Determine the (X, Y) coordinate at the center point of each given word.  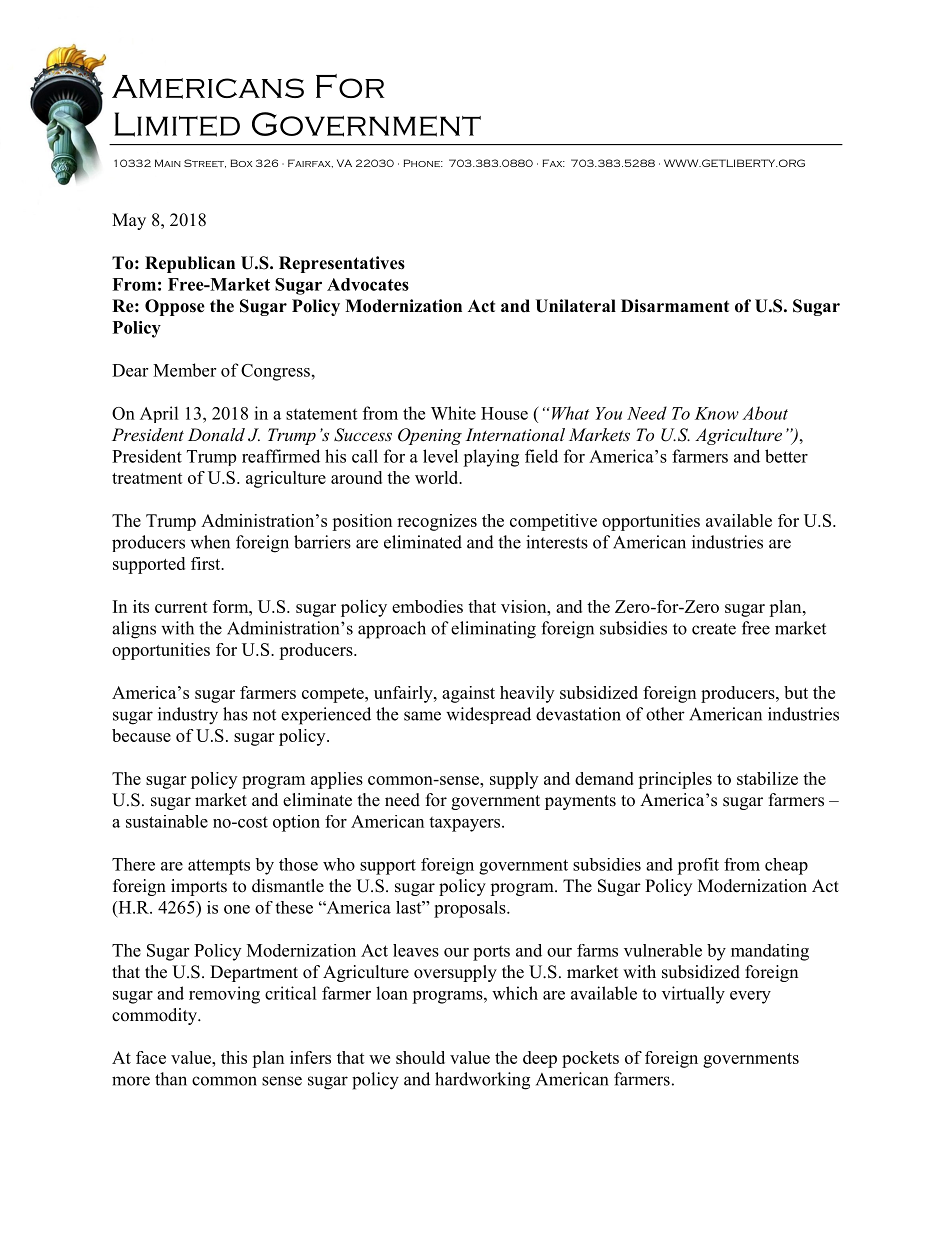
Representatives (342, 264)
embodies (427, 606)
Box (241, 163)
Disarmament (675, 306)
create (714, 629)
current (181, 607)
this (234, 1057)
